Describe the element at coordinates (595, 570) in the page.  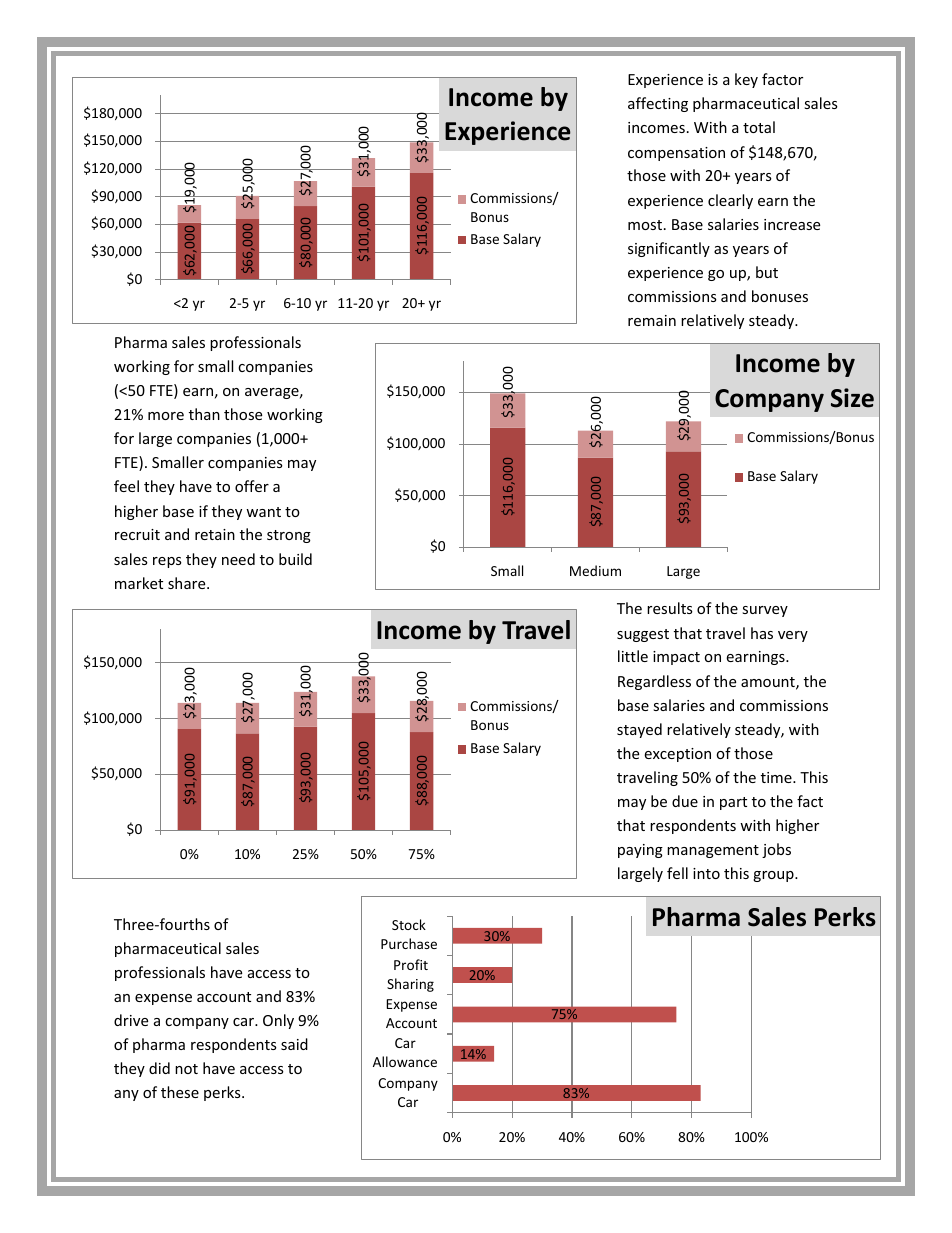
I see `Medium` at that location.
